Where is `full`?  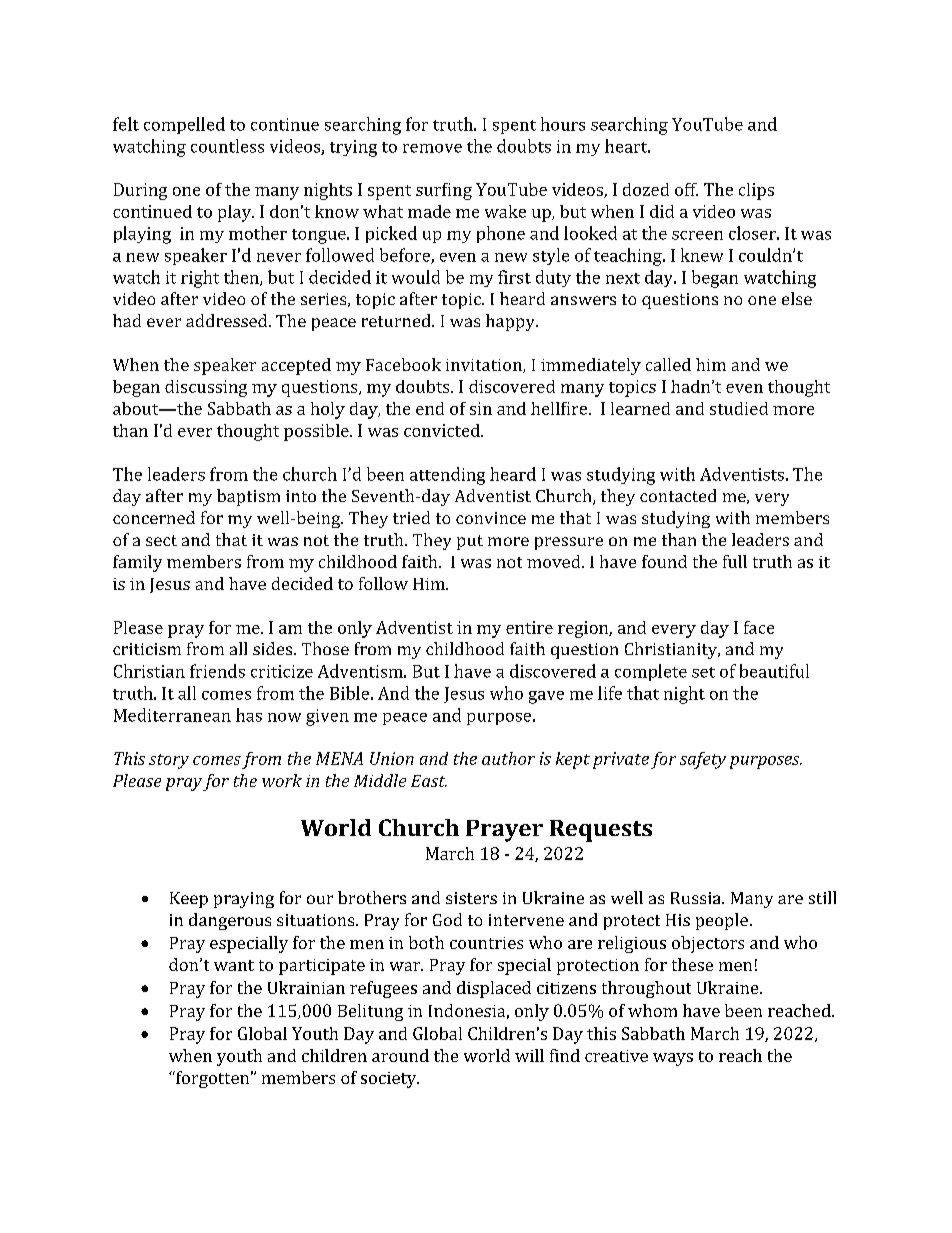 full is located at coordinates (735, 561).
